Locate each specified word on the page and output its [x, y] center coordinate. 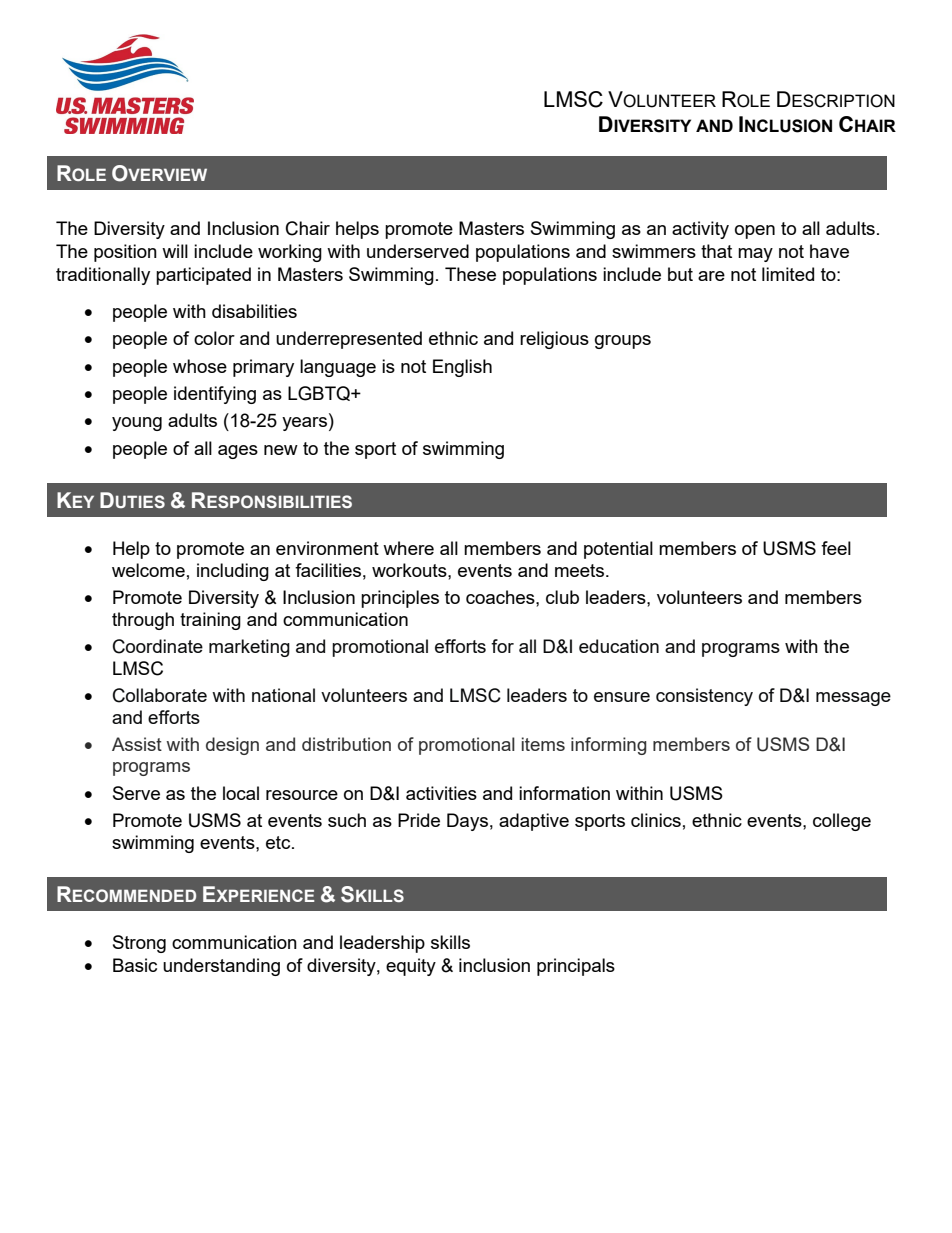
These [470, 274]
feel [836, 548]
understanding [221, 967]
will [175, 251]
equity [411, 967]
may [755, 255]
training [210, 621]
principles [400, 599]
